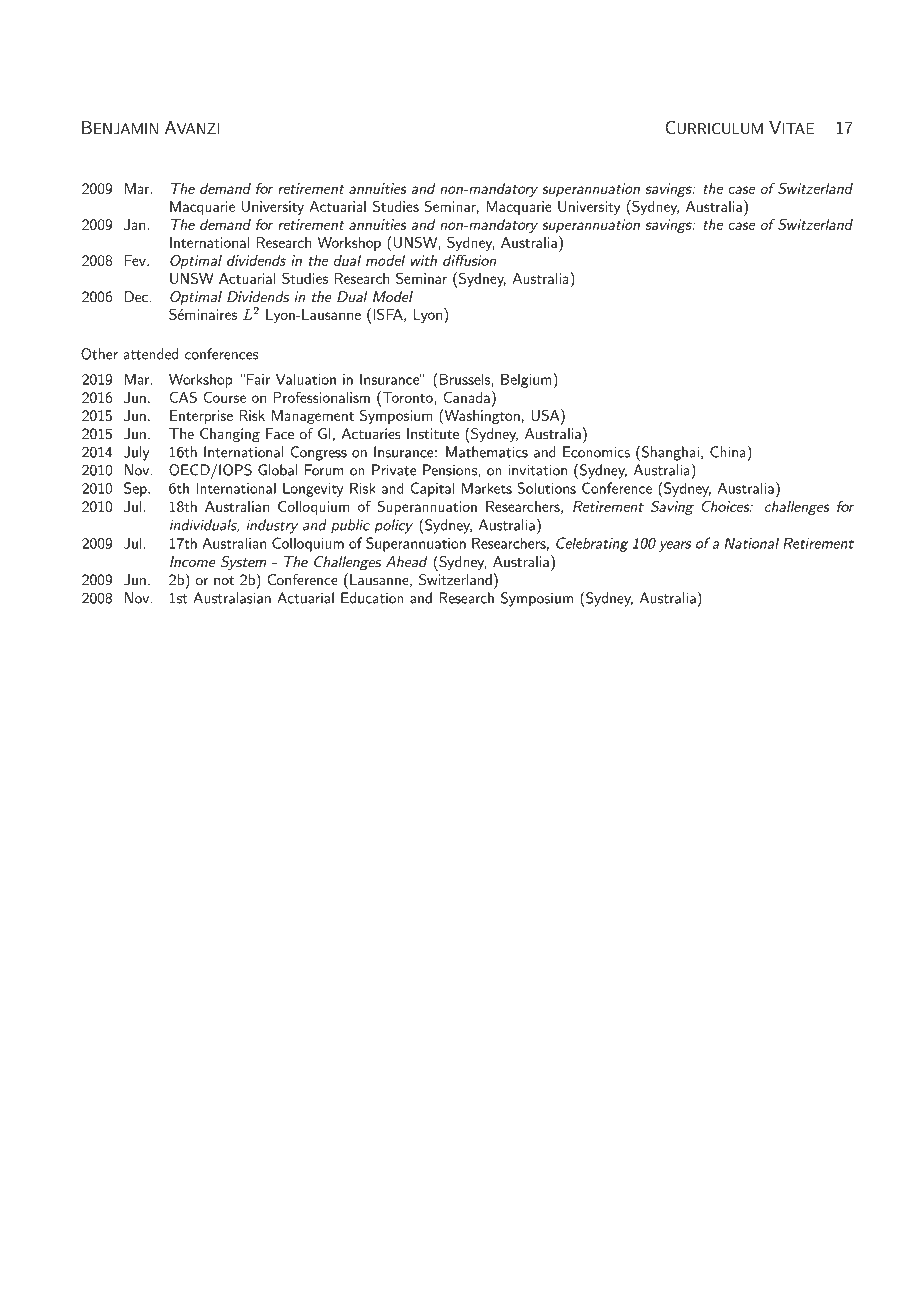 The width and height of the image is (924, 1308). I want to click on with, so click(424, 260).
